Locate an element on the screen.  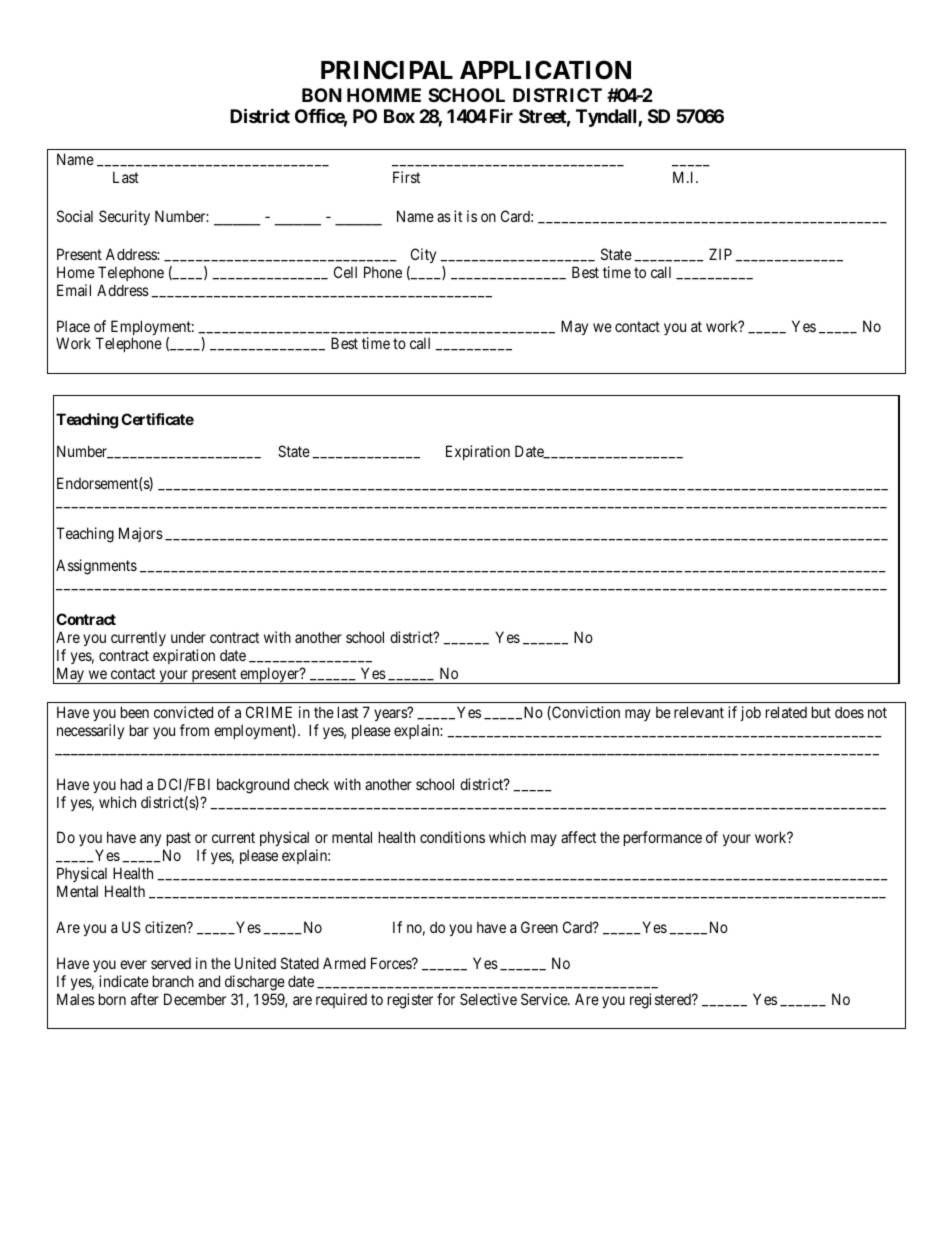
had is located at coordinates (131, 784).
